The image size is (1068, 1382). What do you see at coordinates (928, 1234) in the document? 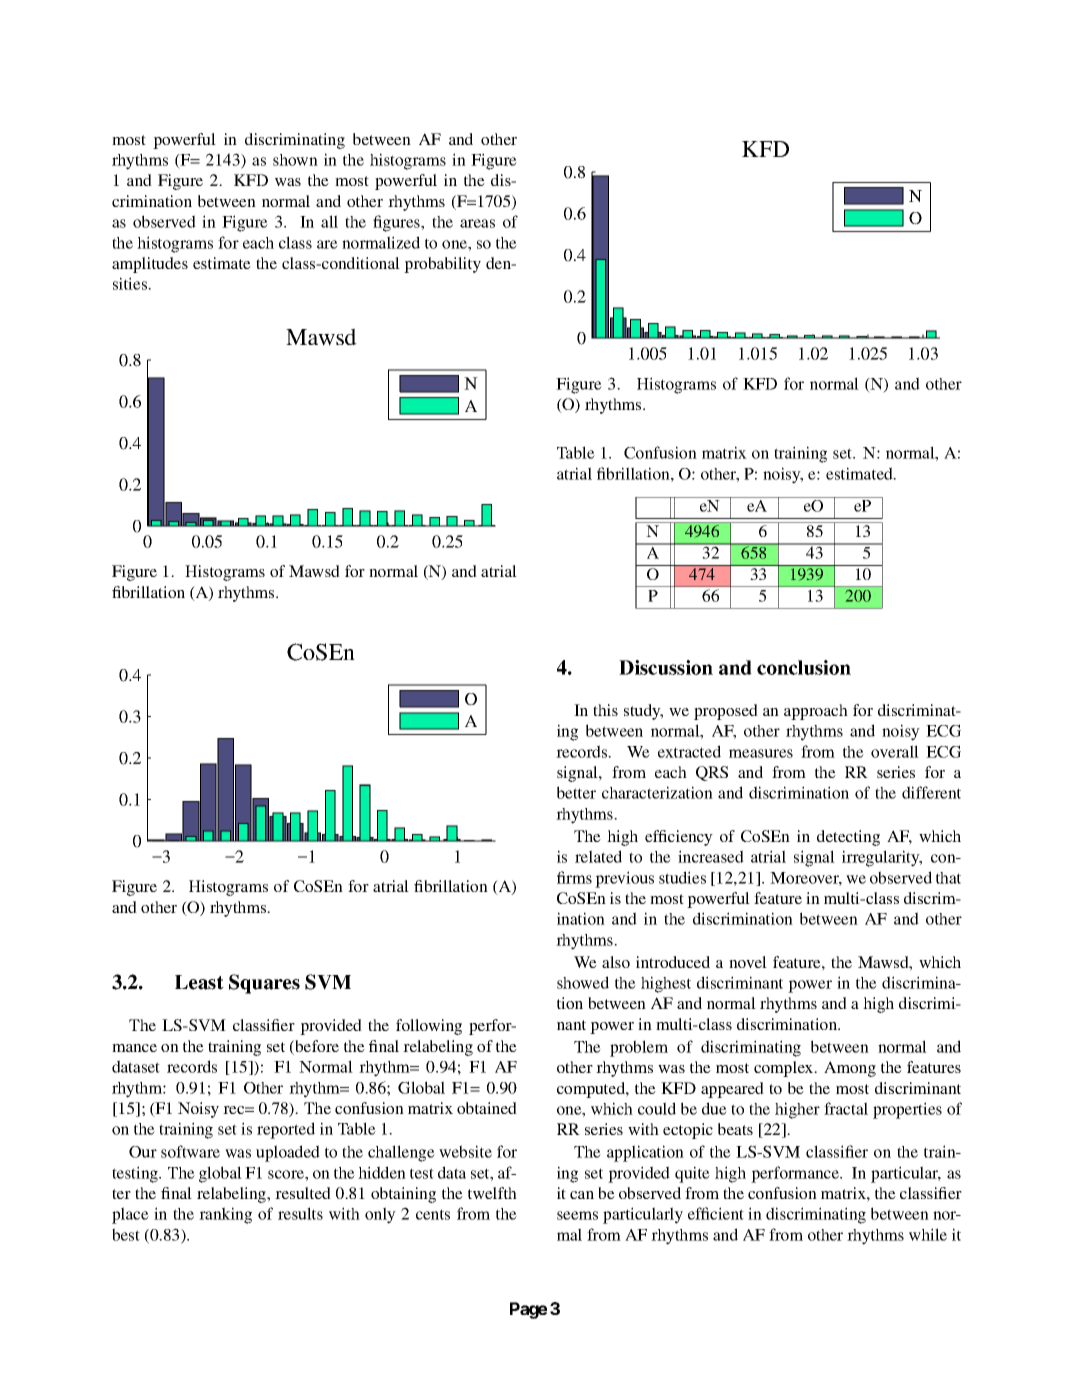
I see `while` at bounding box center [928, 1234].
